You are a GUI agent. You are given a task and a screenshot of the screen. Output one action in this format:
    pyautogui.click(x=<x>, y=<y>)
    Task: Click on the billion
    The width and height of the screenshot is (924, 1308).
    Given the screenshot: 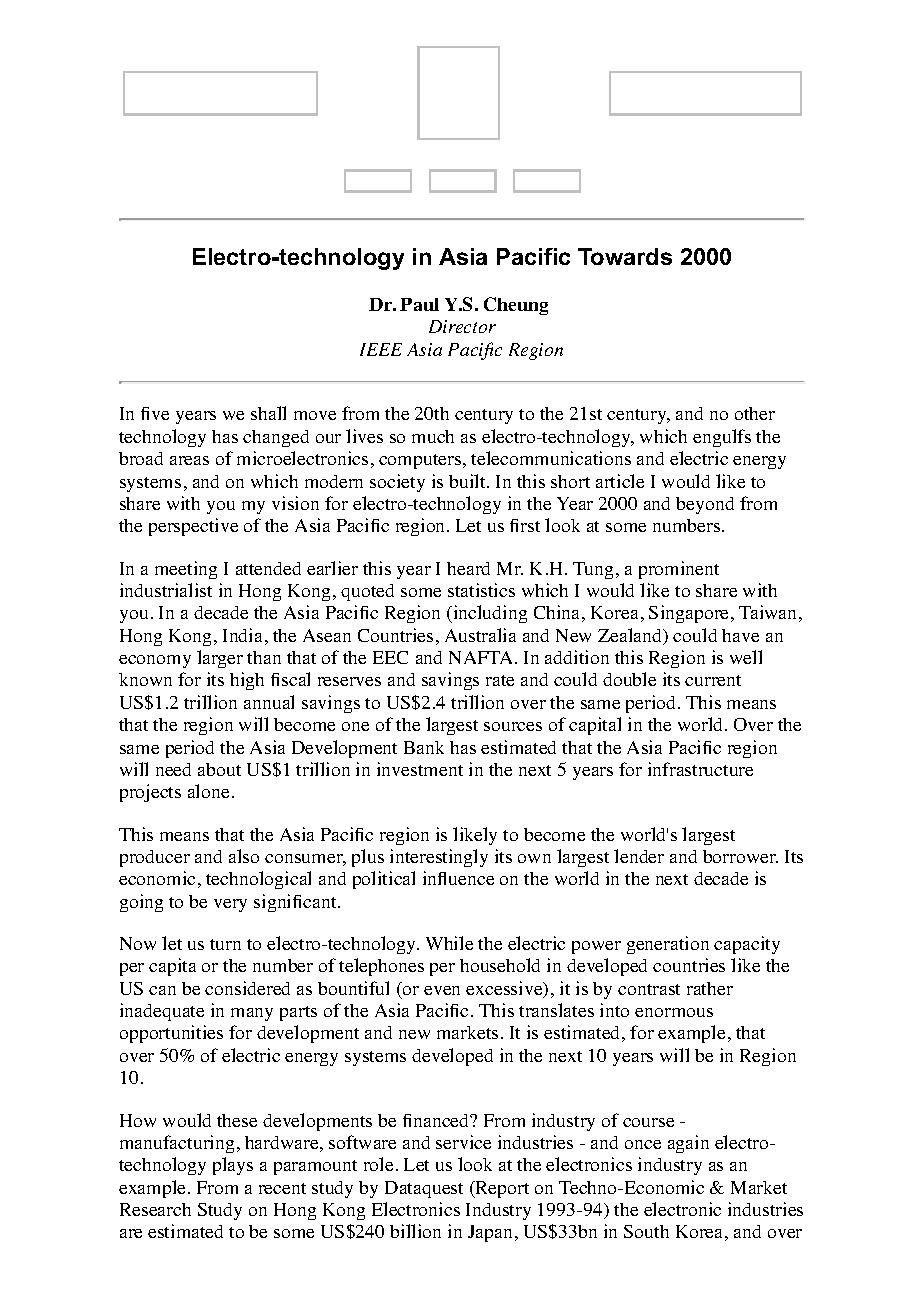 What is the action you would take?
    pyautogui.click(x=415, y=1231)
